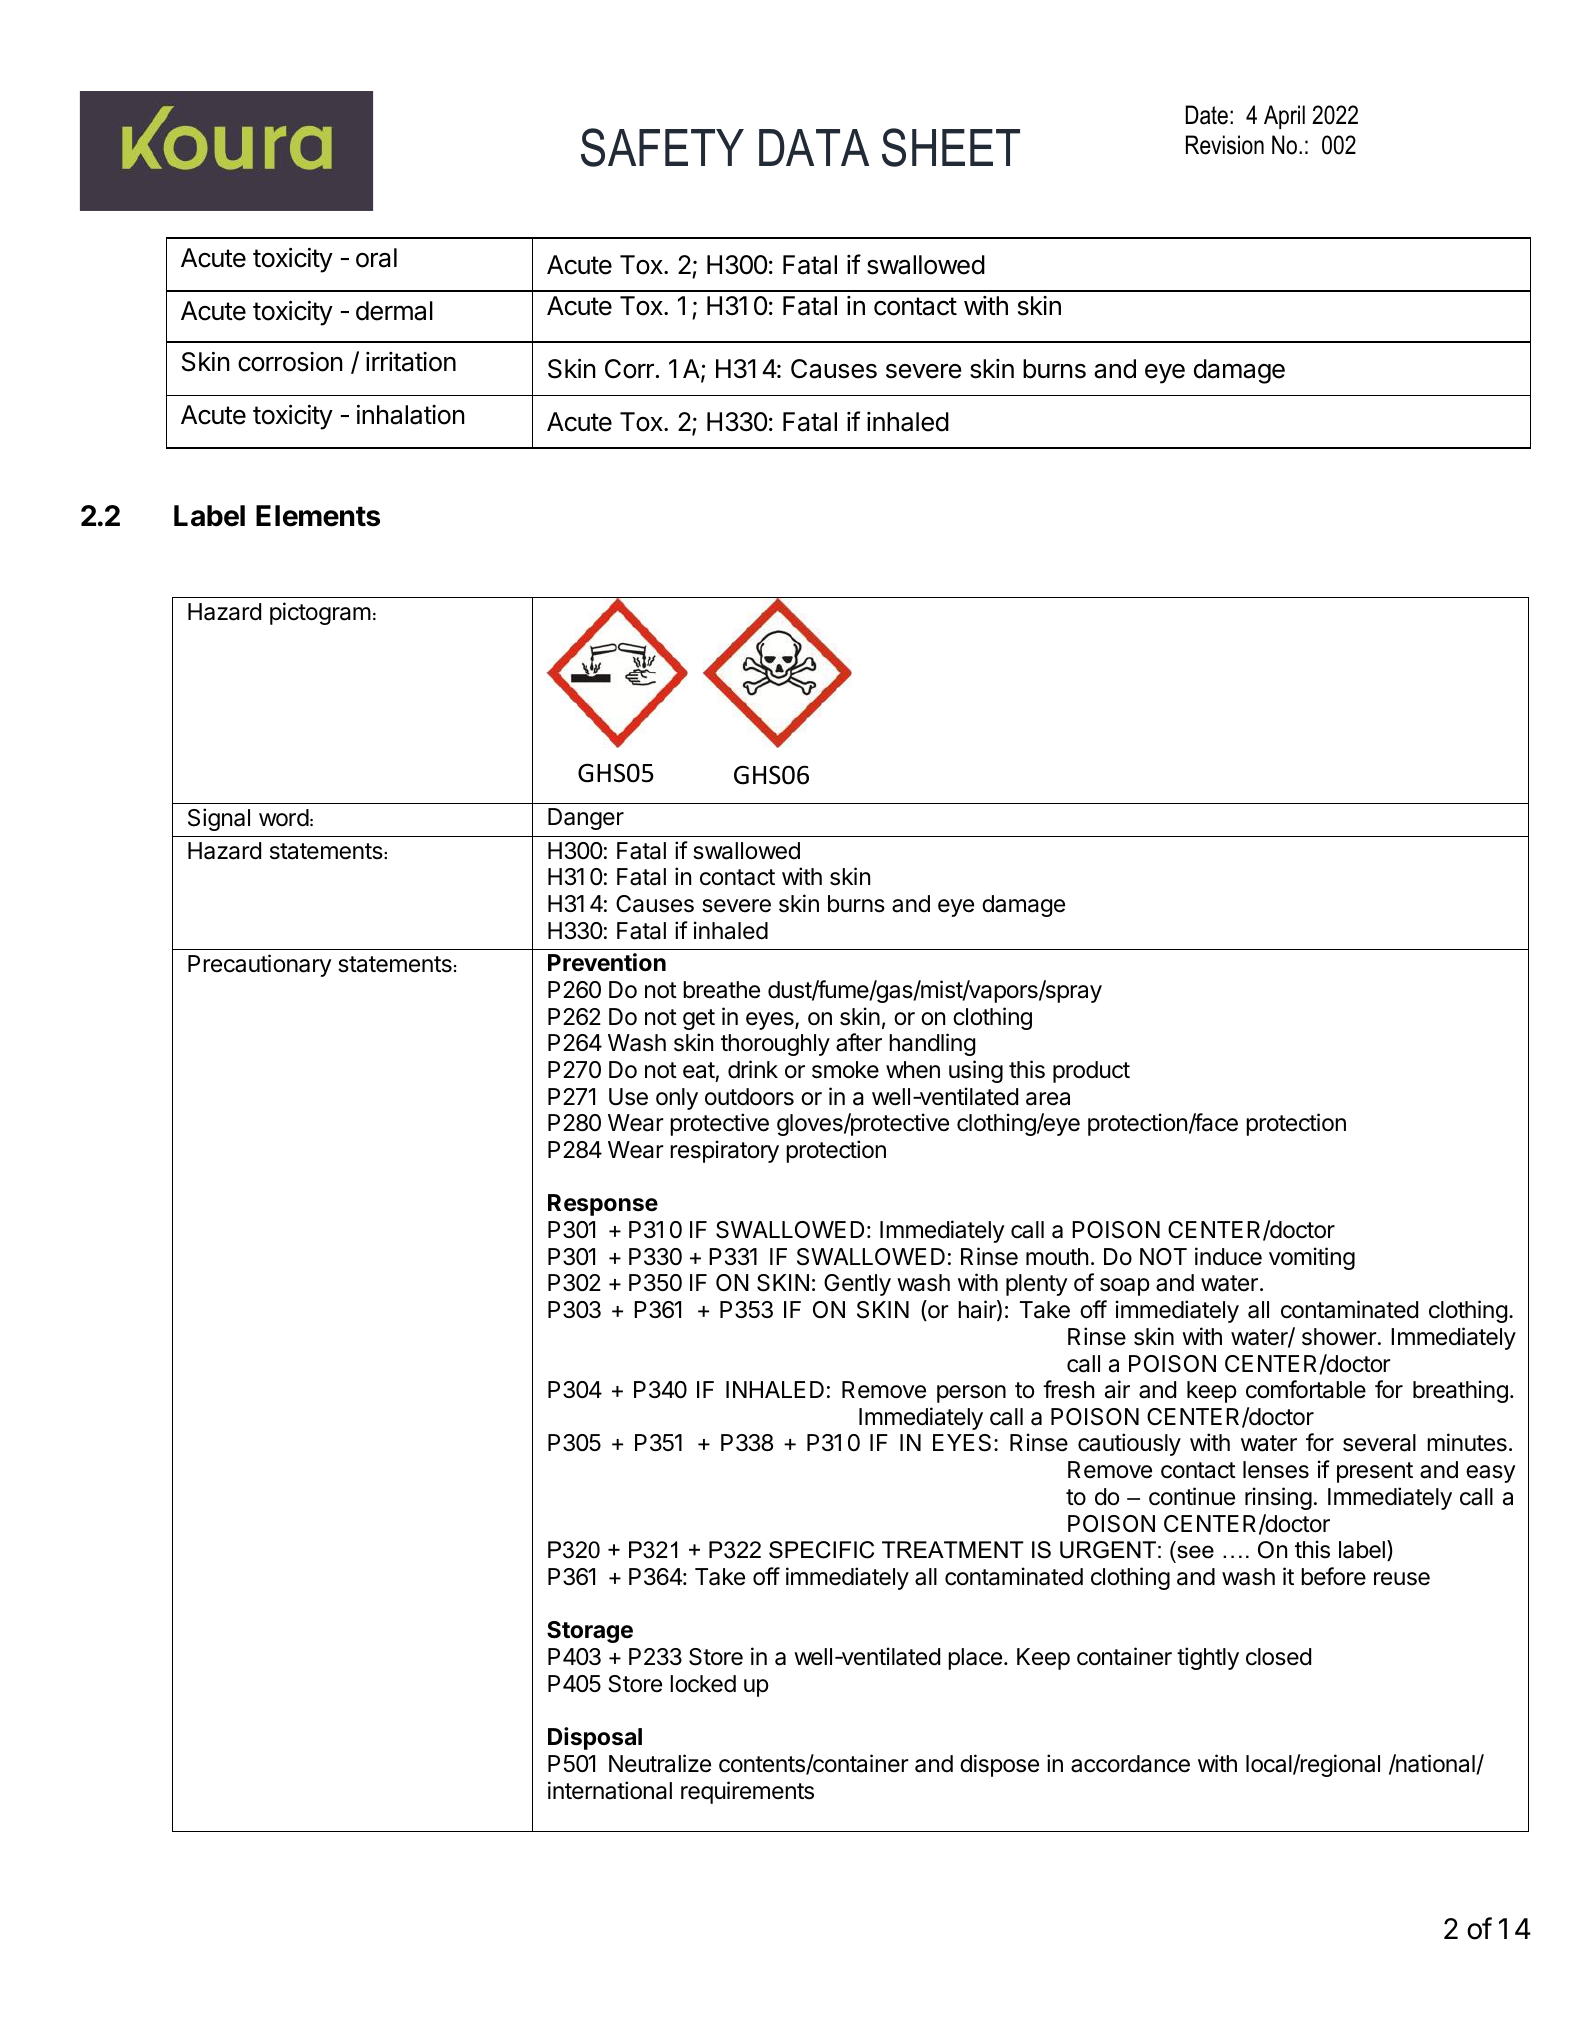 The width and height of the screenshot is (1578, 2042). What do you see at coordinates (814, 147) in the screenshot?
I see `DATA` at bounding box center [814, 147].
